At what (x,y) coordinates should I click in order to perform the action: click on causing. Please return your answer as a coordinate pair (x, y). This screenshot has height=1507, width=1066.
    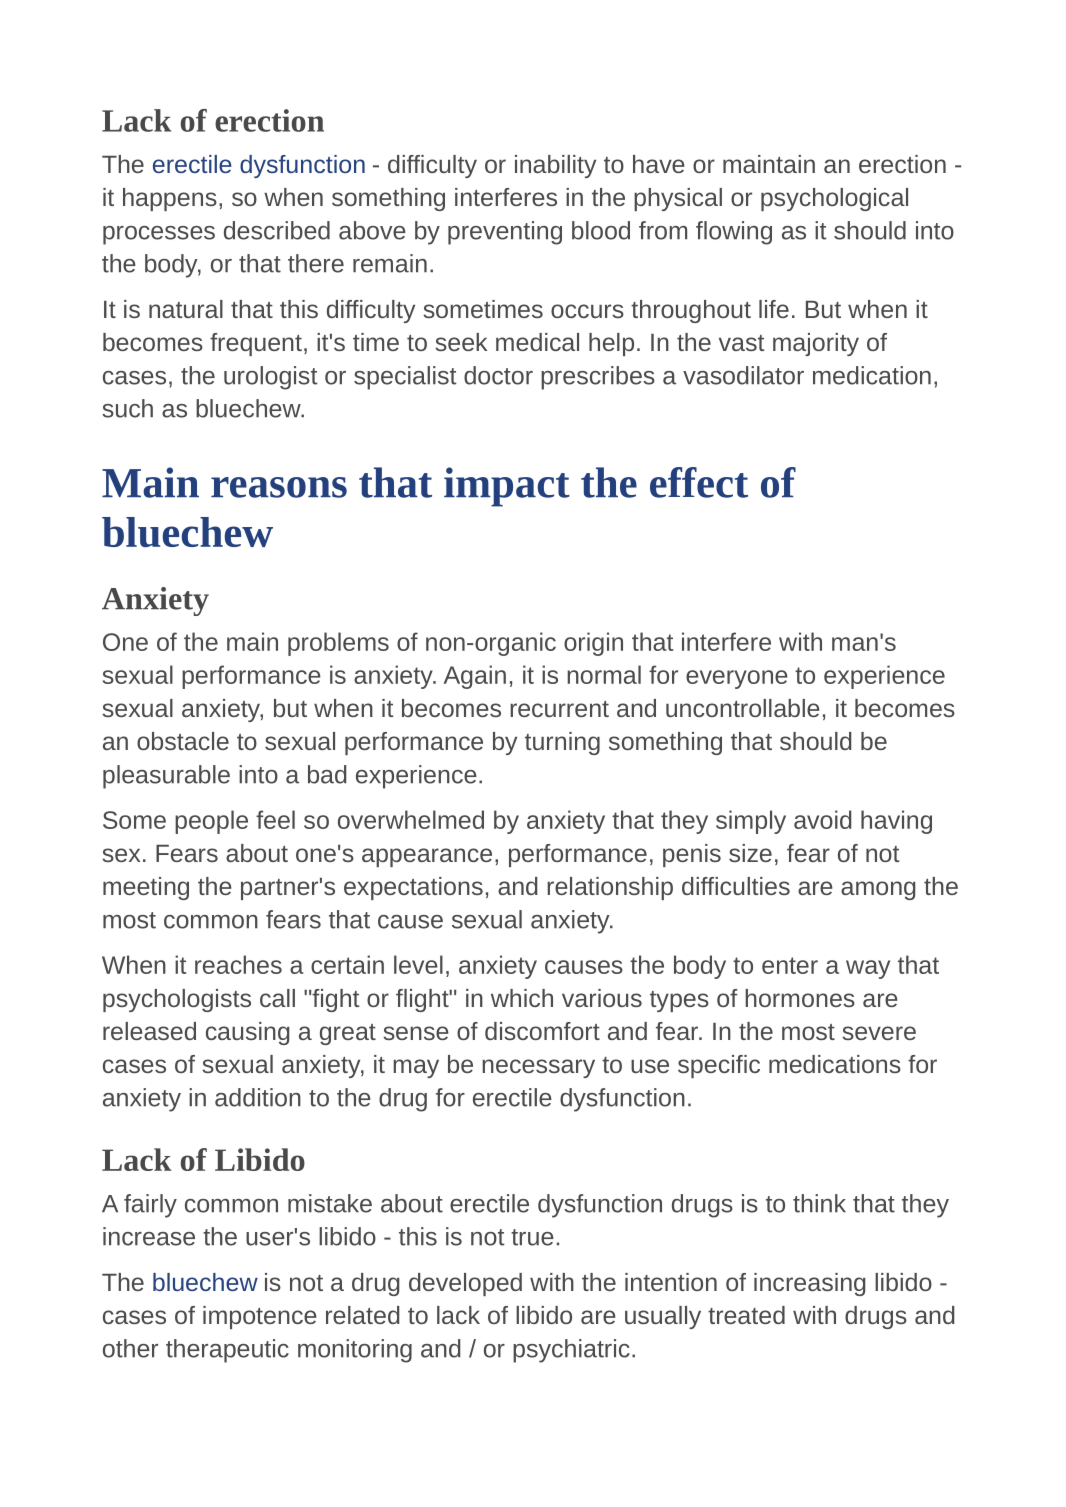
    Looking at the image, I should click on (248, 1033).
